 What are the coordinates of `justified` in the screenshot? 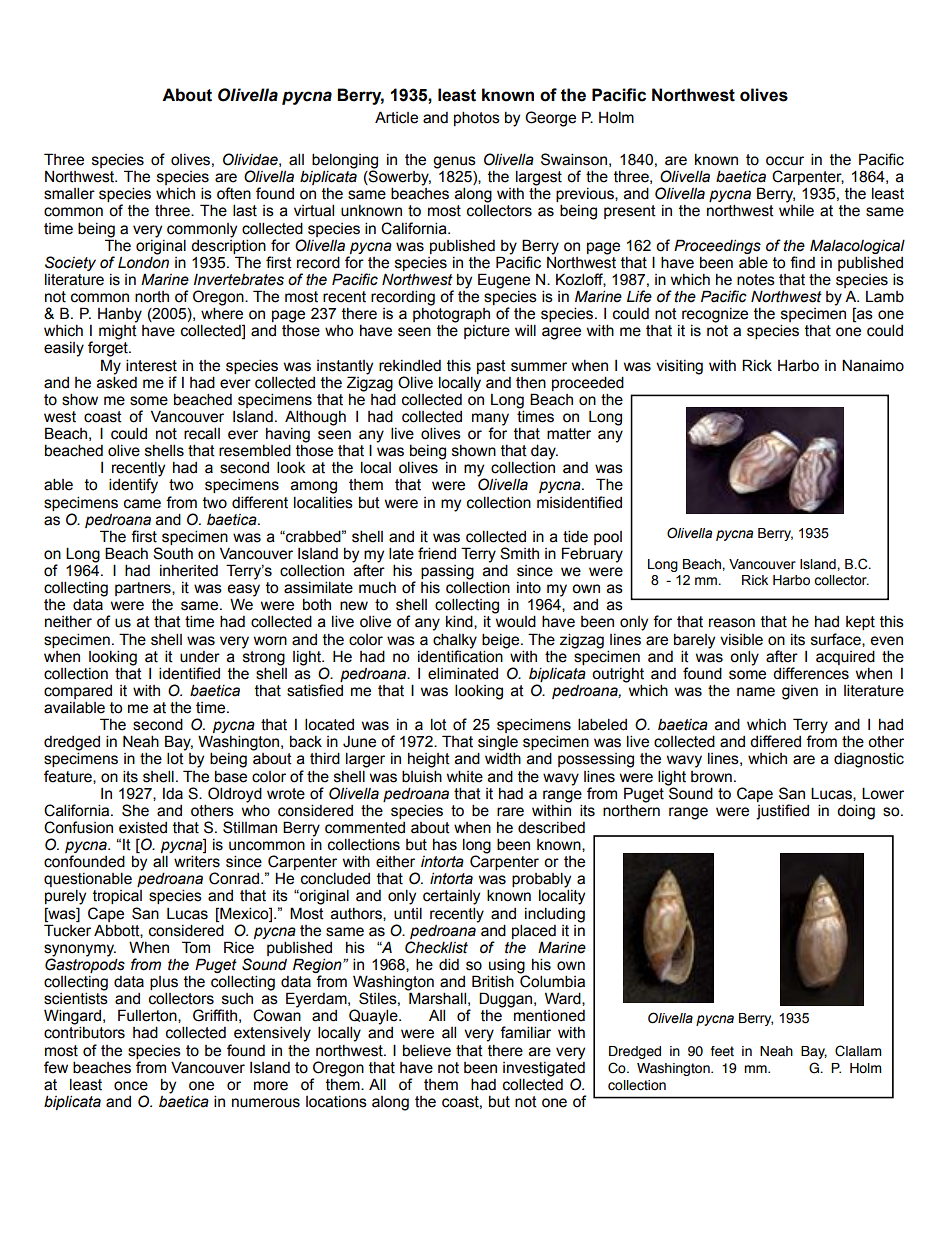 It's located at (782, 812).
